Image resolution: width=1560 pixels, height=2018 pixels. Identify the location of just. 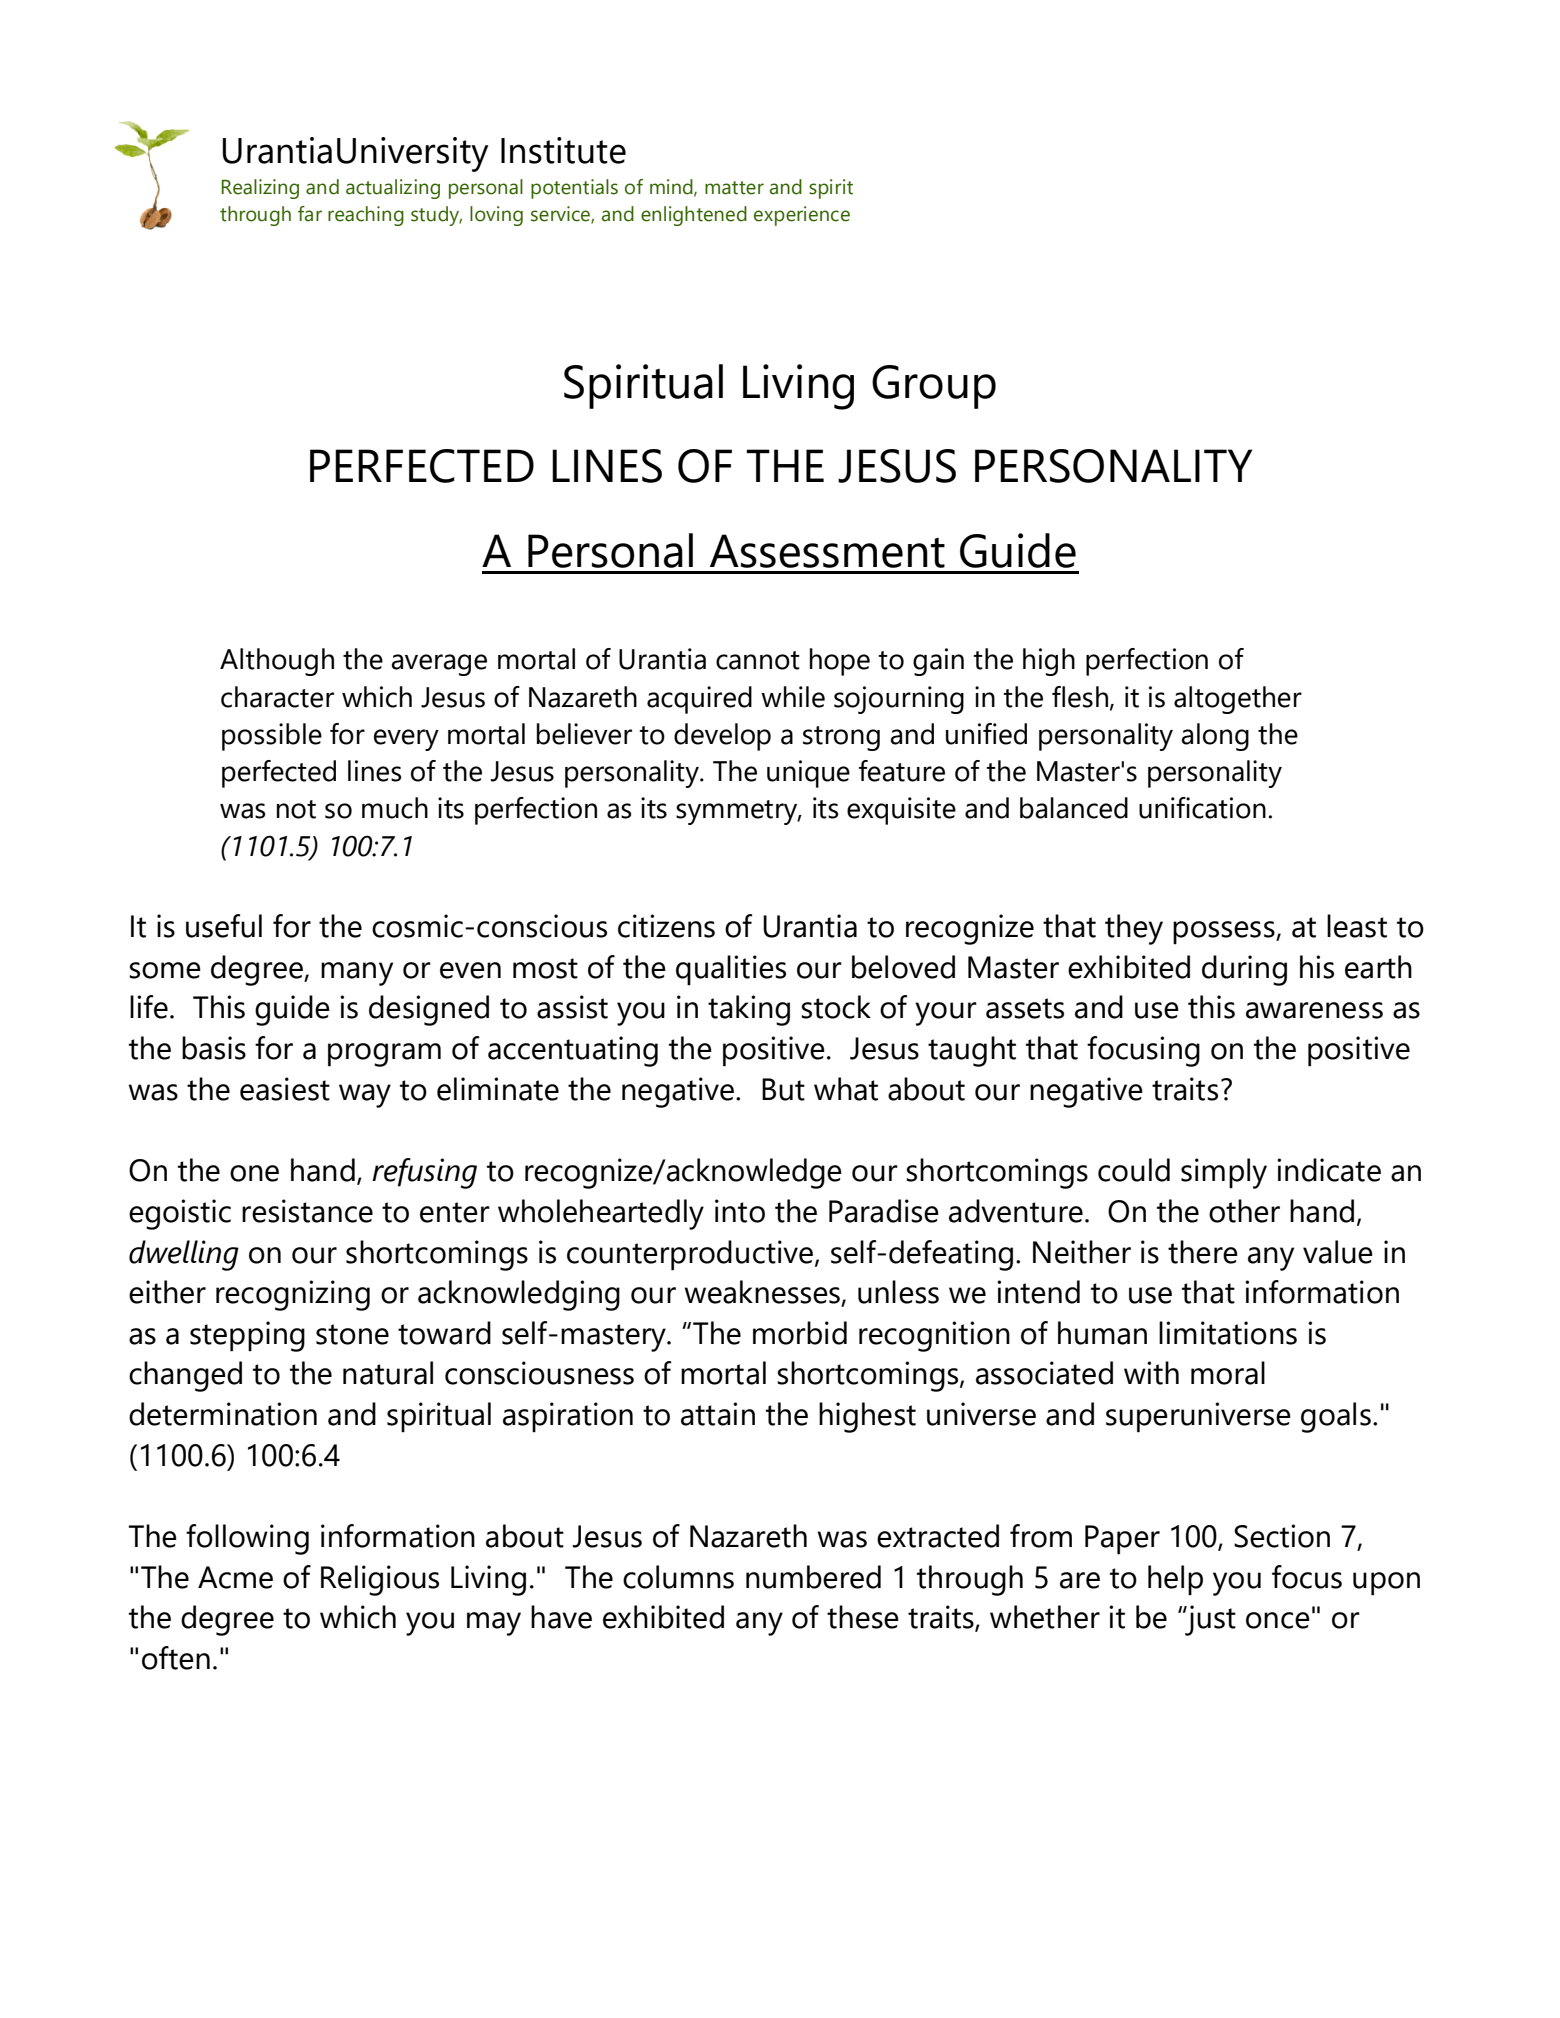
(1209, 1620).
